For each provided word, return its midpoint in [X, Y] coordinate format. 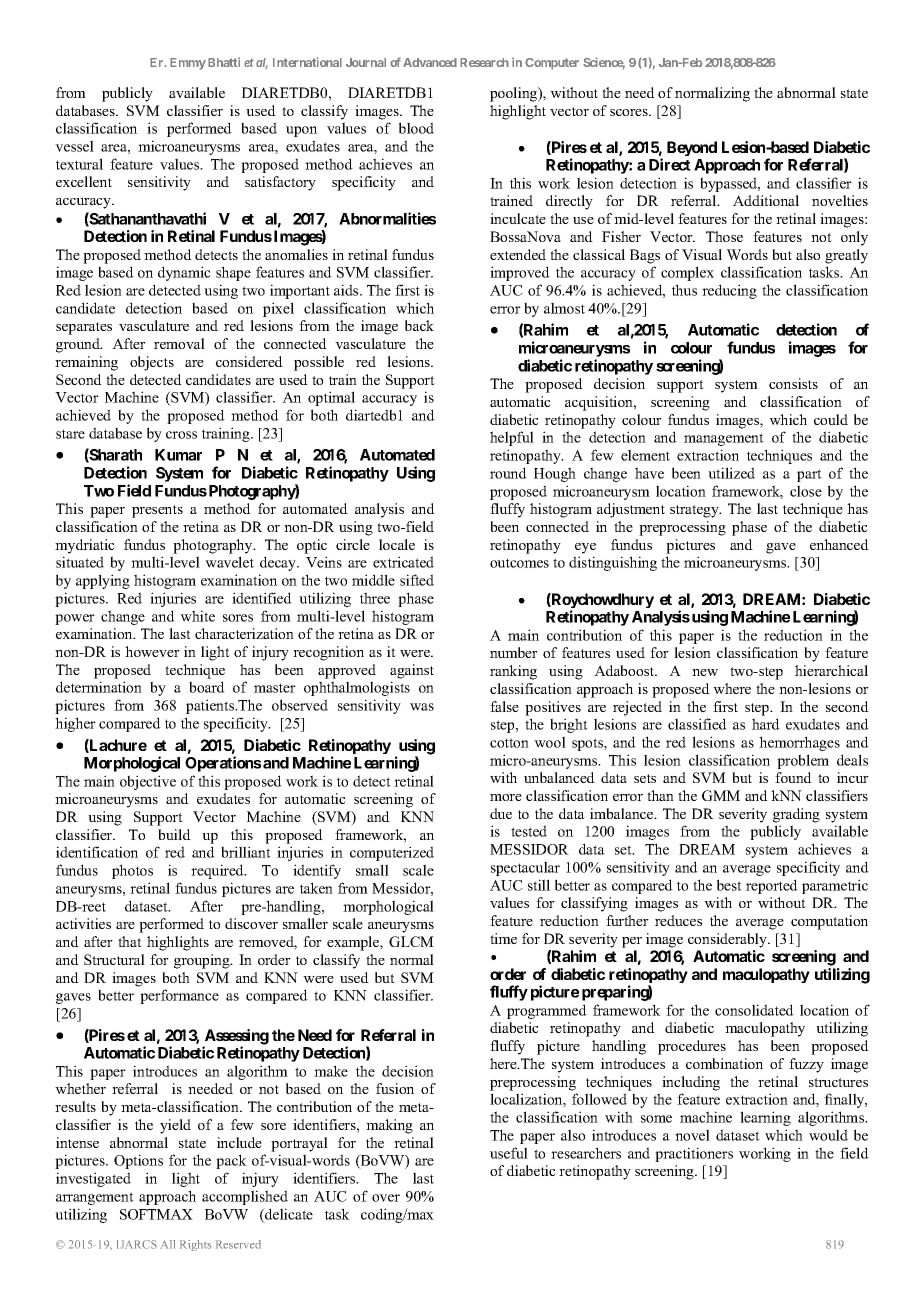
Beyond [692, 148]
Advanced [430, 62]
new [705, 672]
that [130, 941]
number [514, 652]
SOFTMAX [156, 1214]
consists [793, 383]
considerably [728, 940]
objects [152, 363]
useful [509, 1153]
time [503, 938]
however [152, 651]
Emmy [188, 64]
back [419, 325]
